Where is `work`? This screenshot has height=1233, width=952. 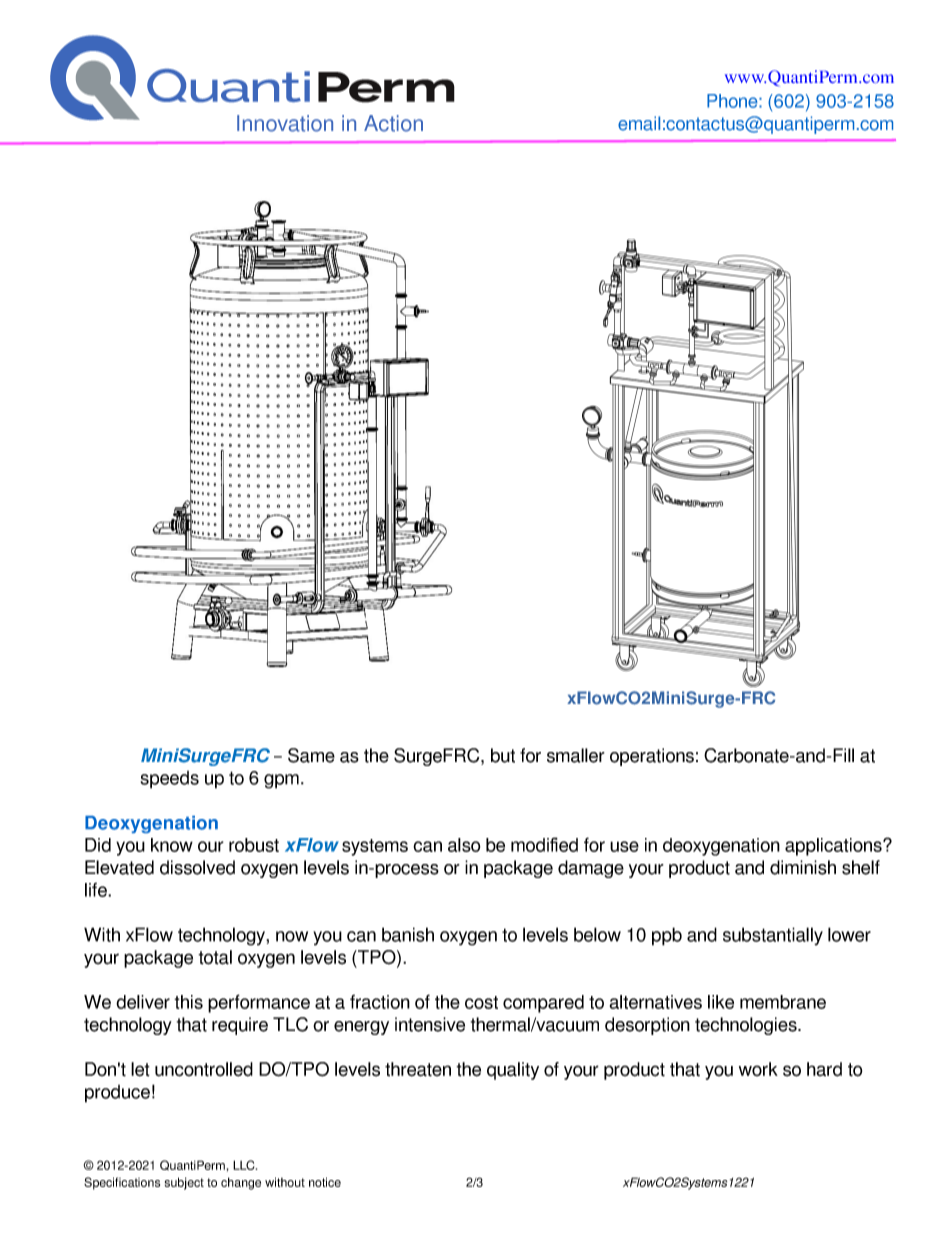 work is located at coordinates (758, 1069).
